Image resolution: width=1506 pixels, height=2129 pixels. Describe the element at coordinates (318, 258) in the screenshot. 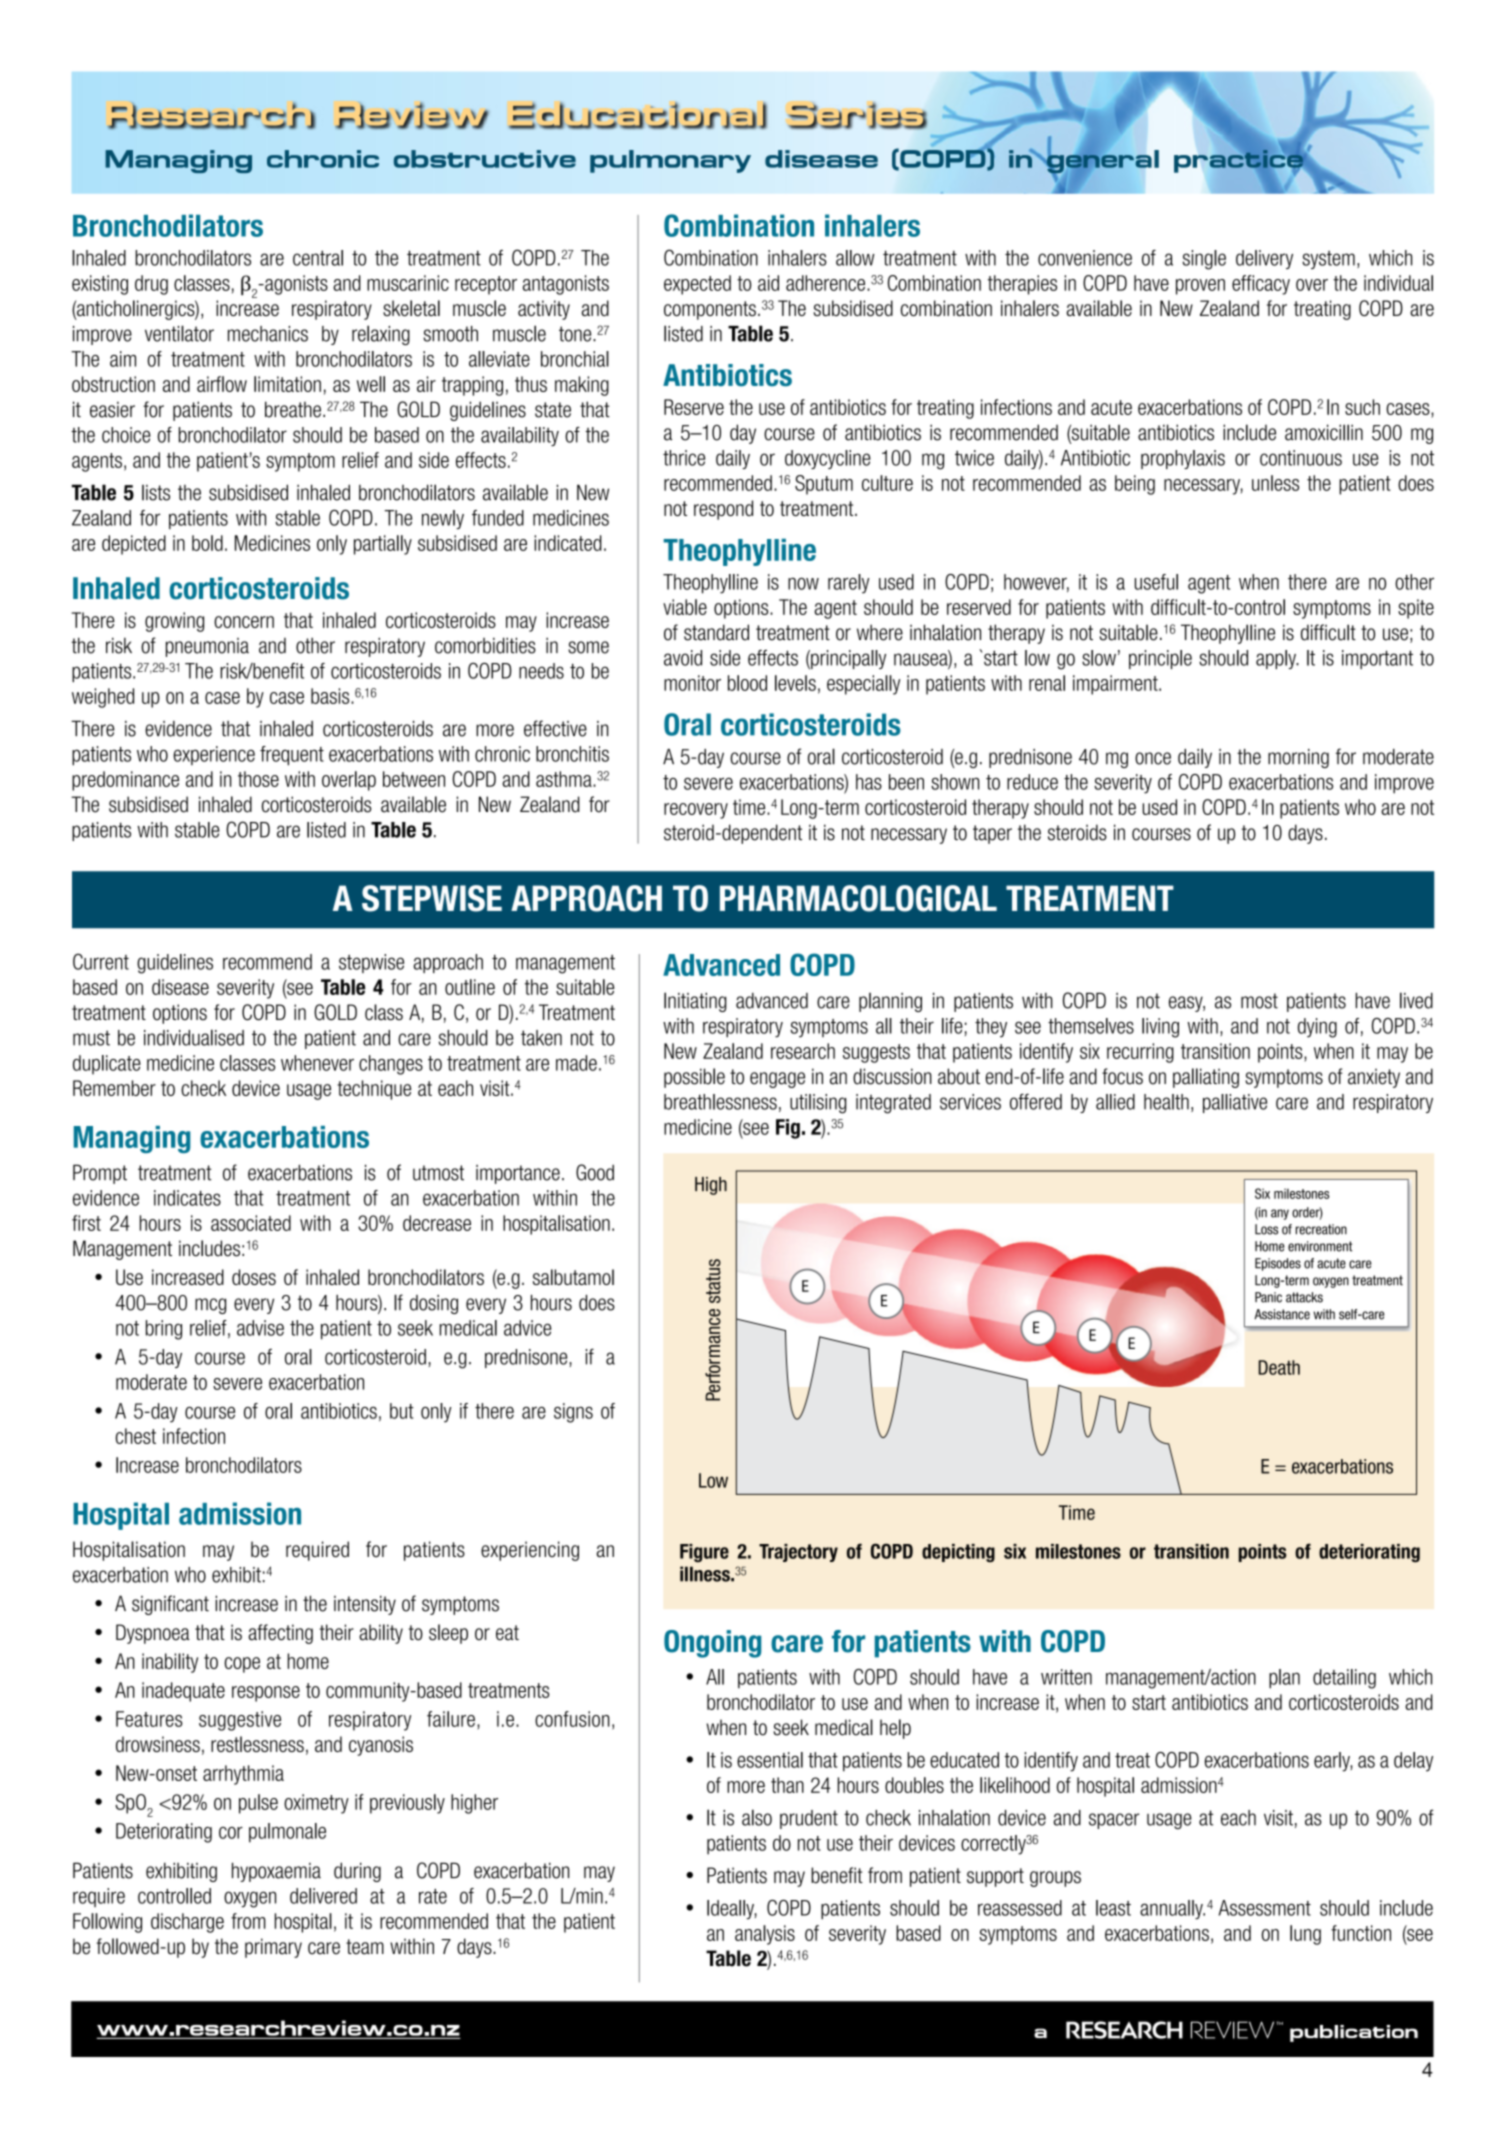

I see `central` at that location.
